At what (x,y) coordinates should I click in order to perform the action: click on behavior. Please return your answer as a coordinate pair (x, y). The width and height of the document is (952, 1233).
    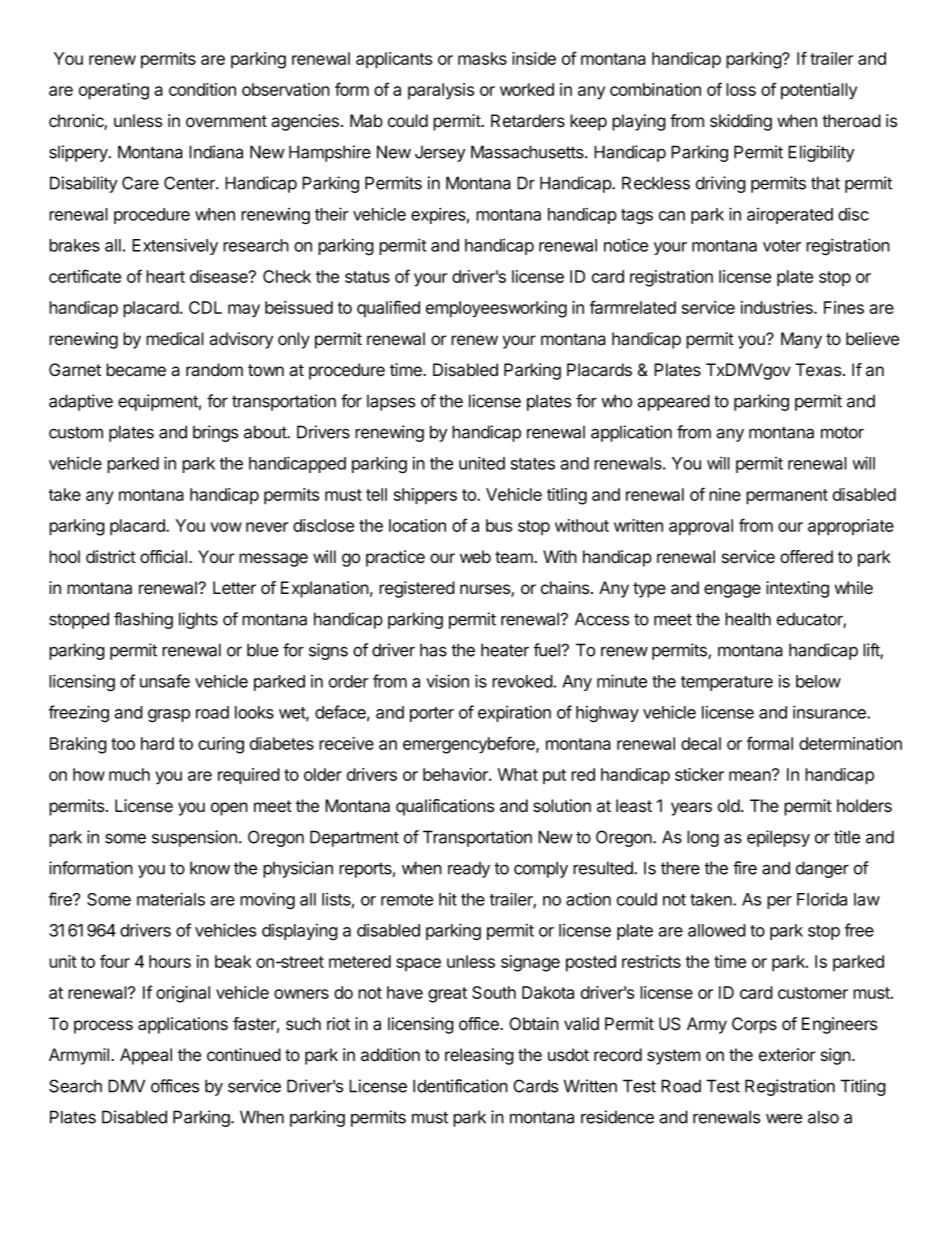
    Looking at the image, I should click on (456, 774).
